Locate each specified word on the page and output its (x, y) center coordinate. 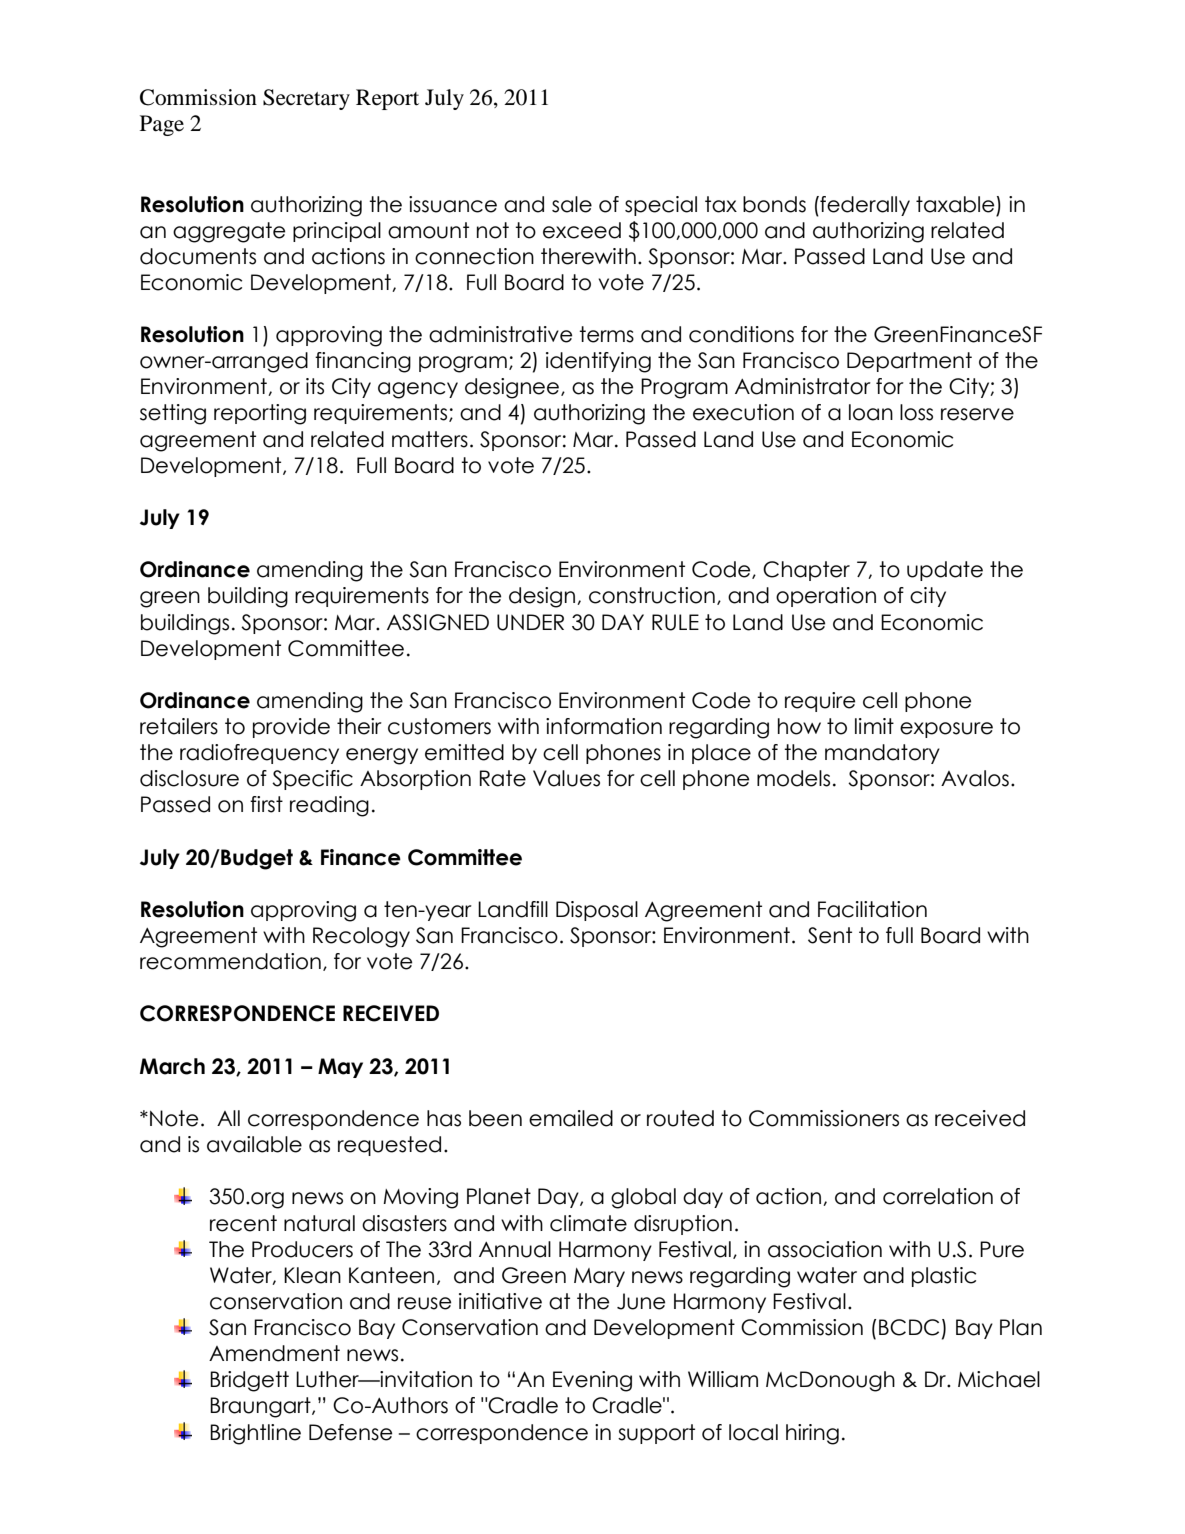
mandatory (882, 754)
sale (572, 204)
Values (566, 778)
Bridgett (249, 1381)
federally (864, 206)
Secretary (306, 99)
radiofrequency (259, 754)
